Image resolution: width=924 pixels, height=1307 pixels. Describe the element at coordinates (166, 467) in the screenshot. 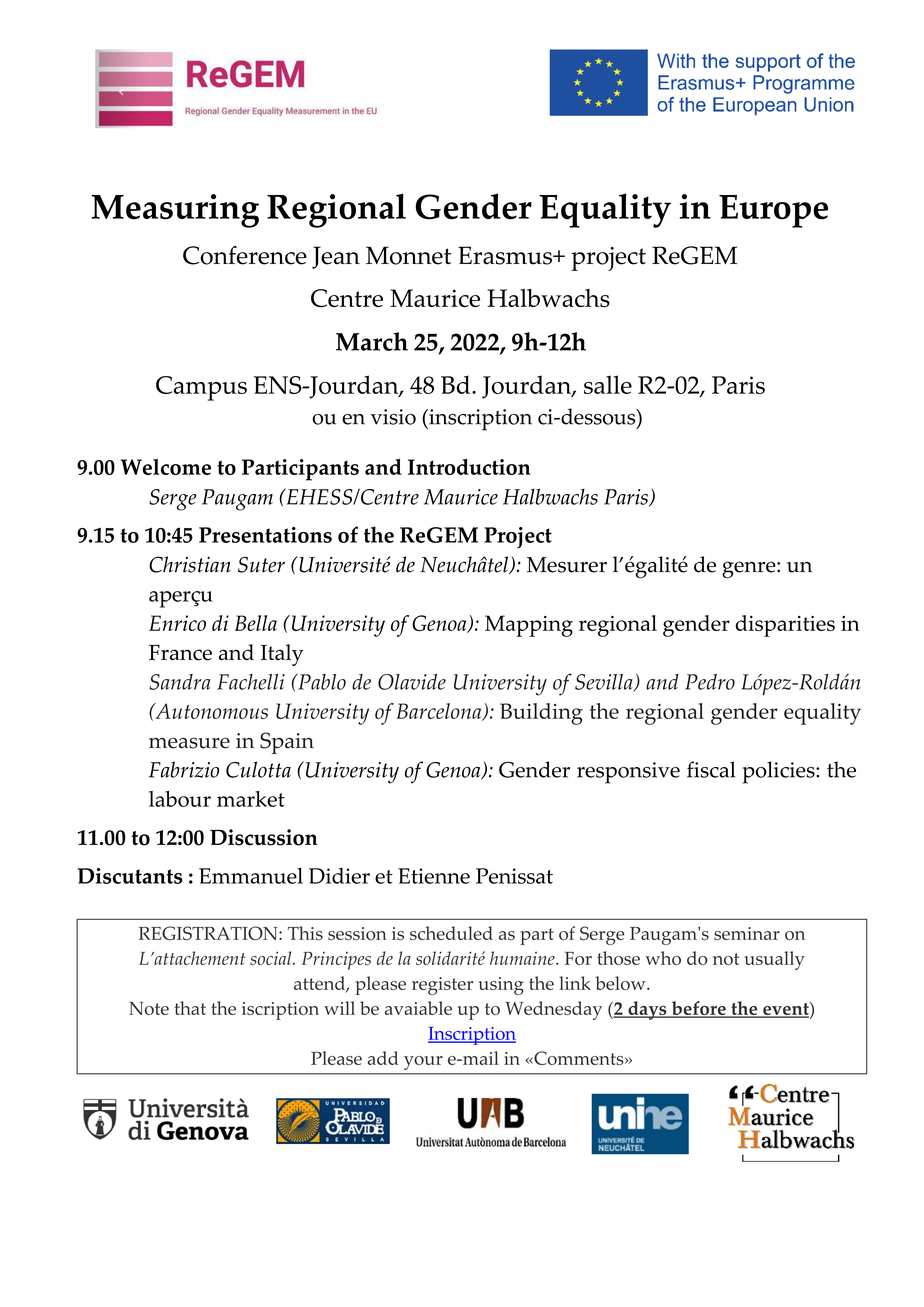

I see `Welcome` at that location.
